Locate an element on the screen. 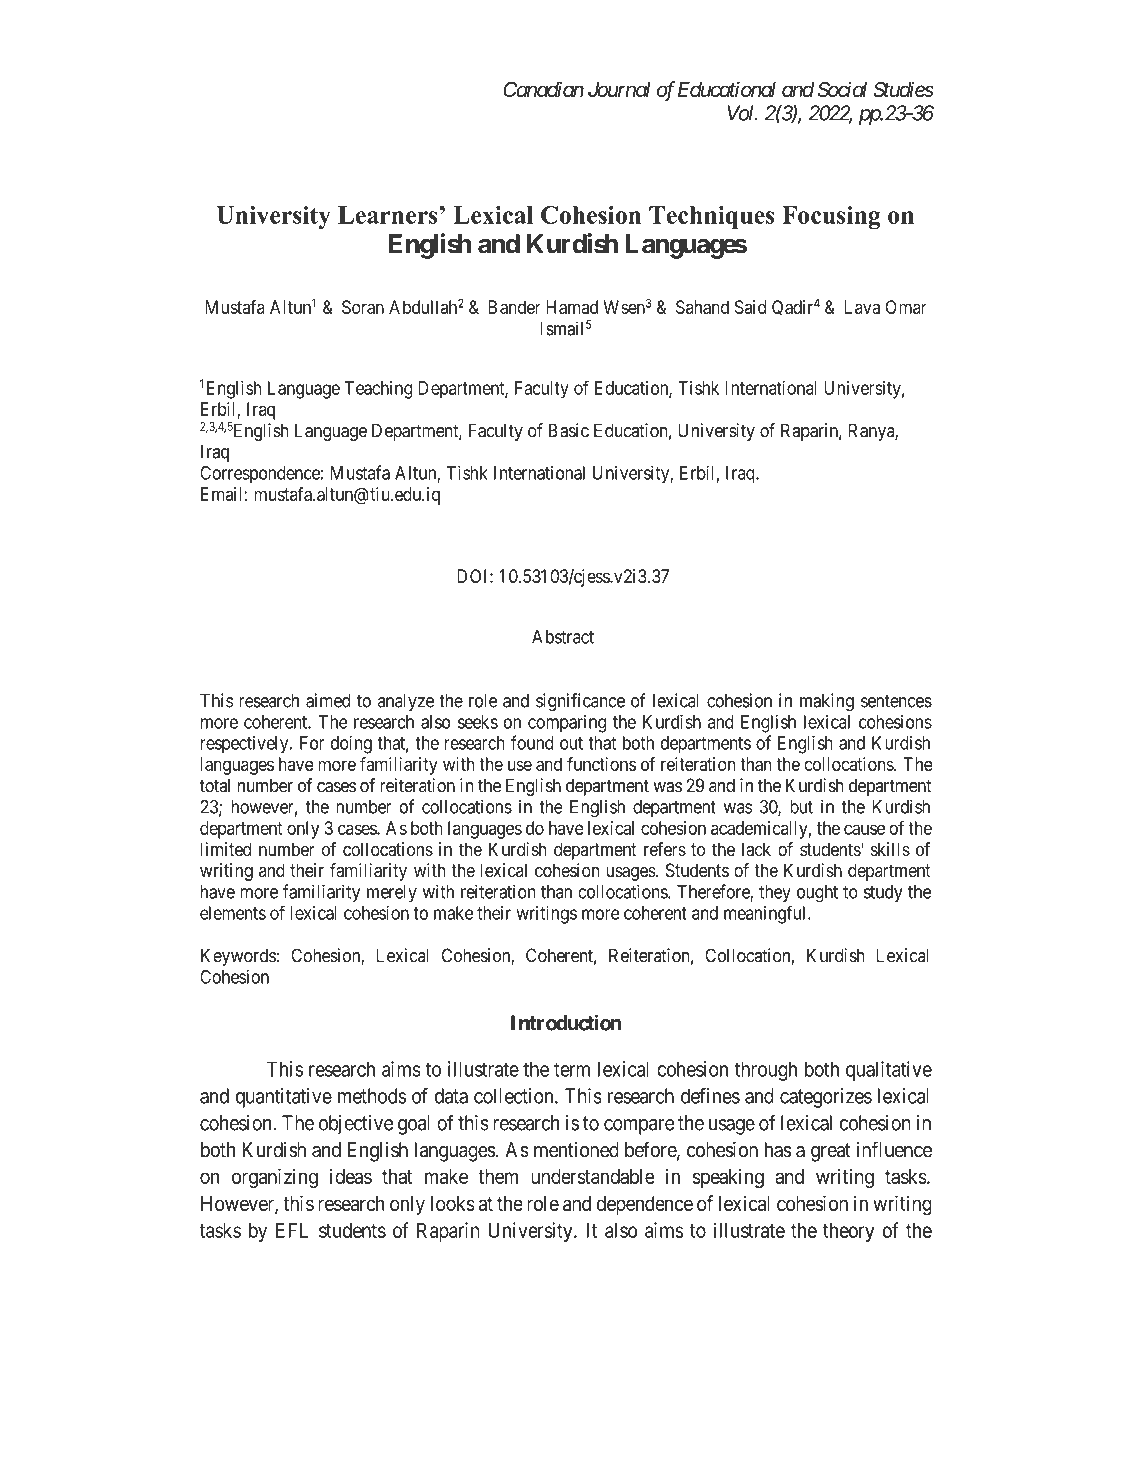  organizing is located at coordinates (275, 1178).
